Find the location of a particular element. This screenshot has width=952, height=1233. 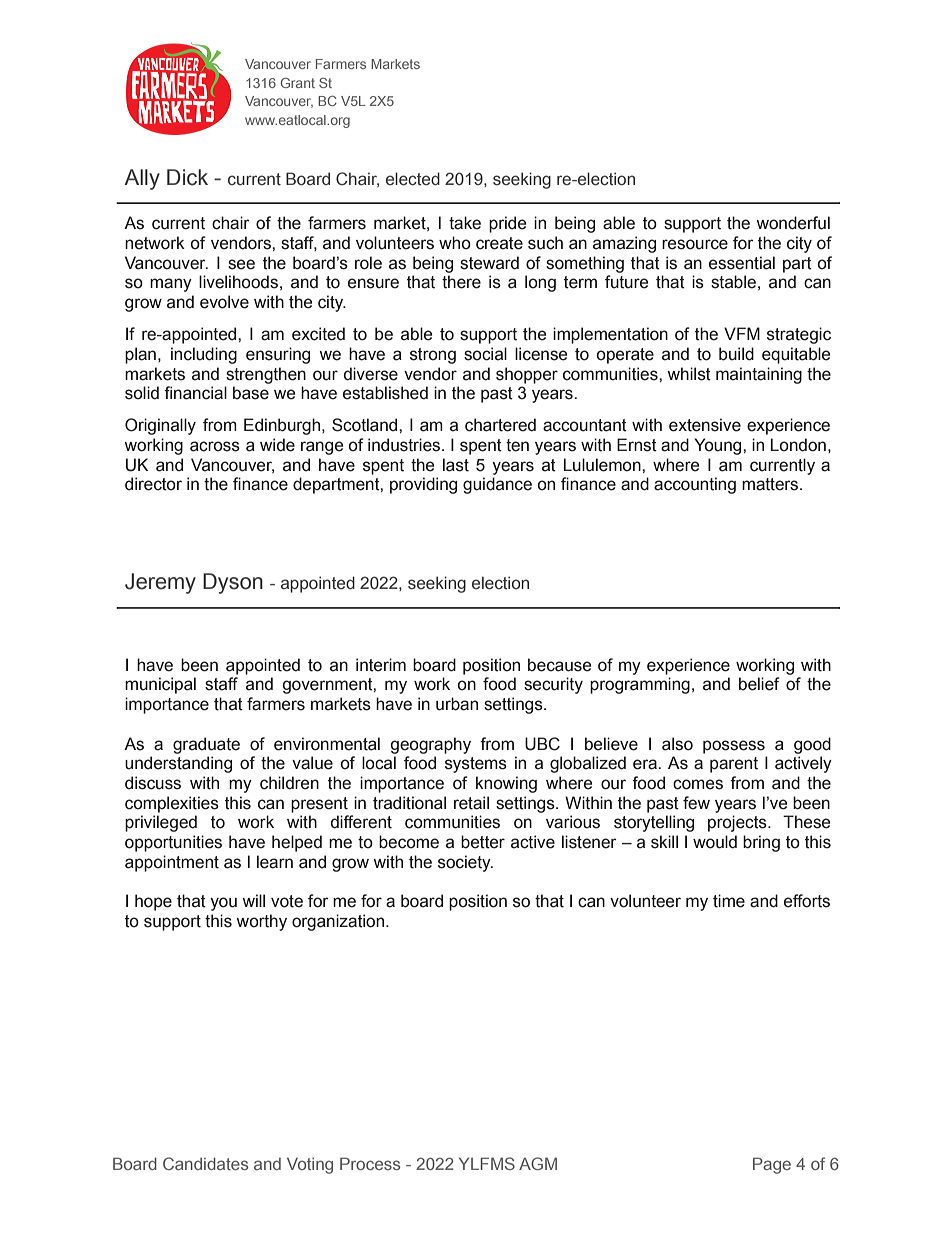

wonderful is located at coordinates (793, 223).
